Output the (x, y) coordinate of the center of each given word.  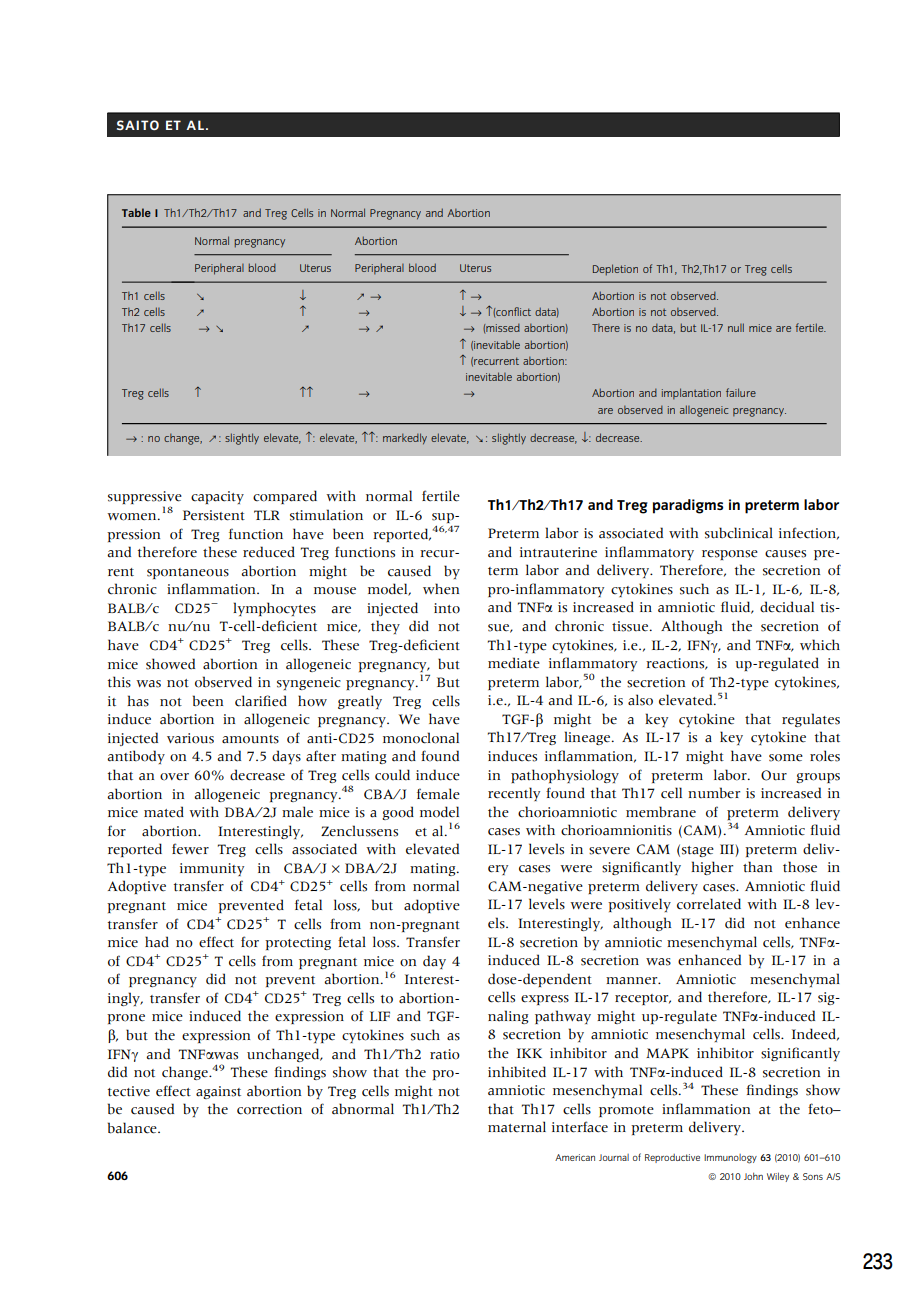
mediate (514, 663)
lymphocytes (274, 609)
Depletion (615, 270)
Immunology (730, 1159)
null (736, 327)
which (820, 645)
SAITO (138, 125)
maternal (517, 1127)
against (218, 1092)
